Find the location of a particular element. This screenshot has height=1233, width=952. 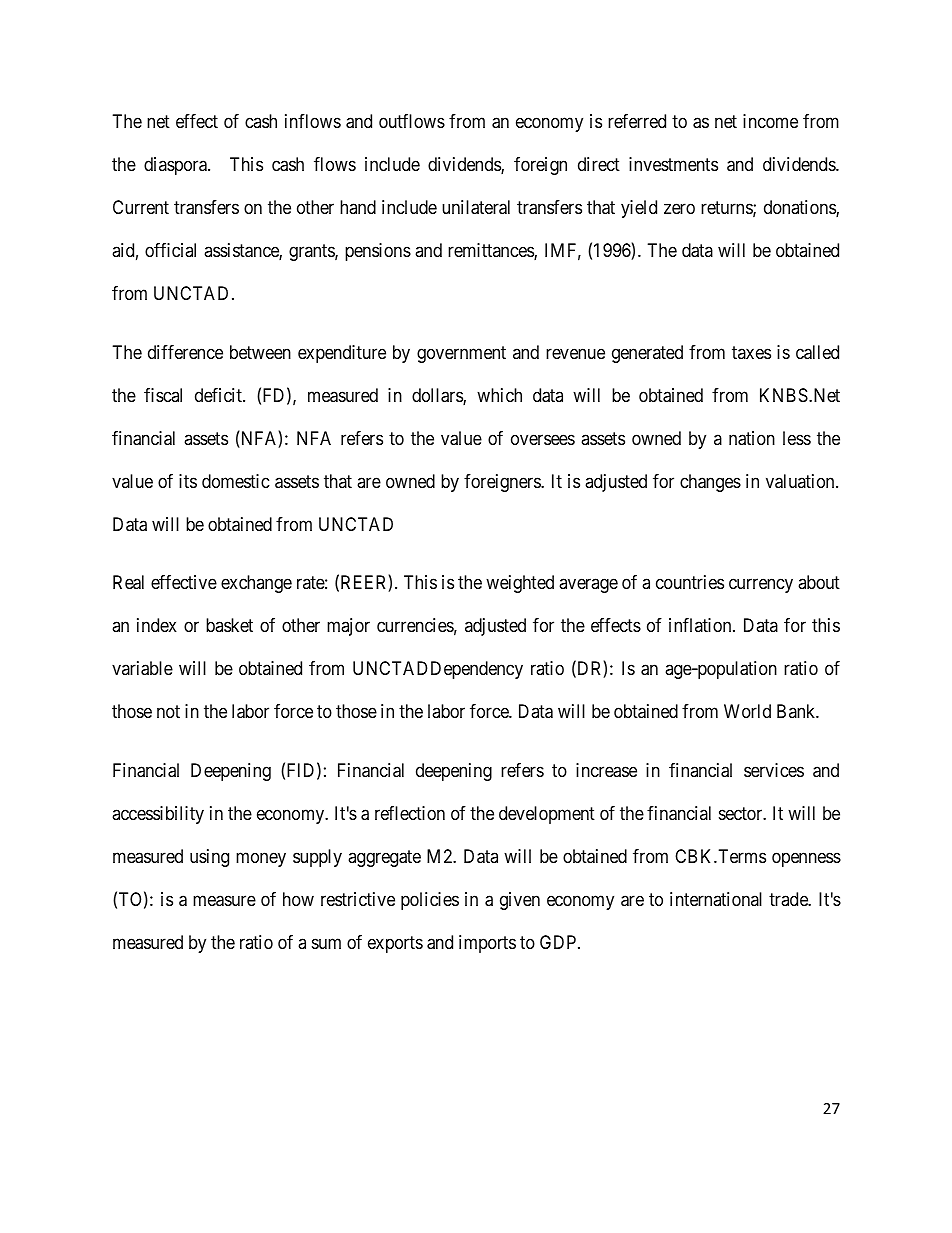

openness is located at coordinates (806, 859).
